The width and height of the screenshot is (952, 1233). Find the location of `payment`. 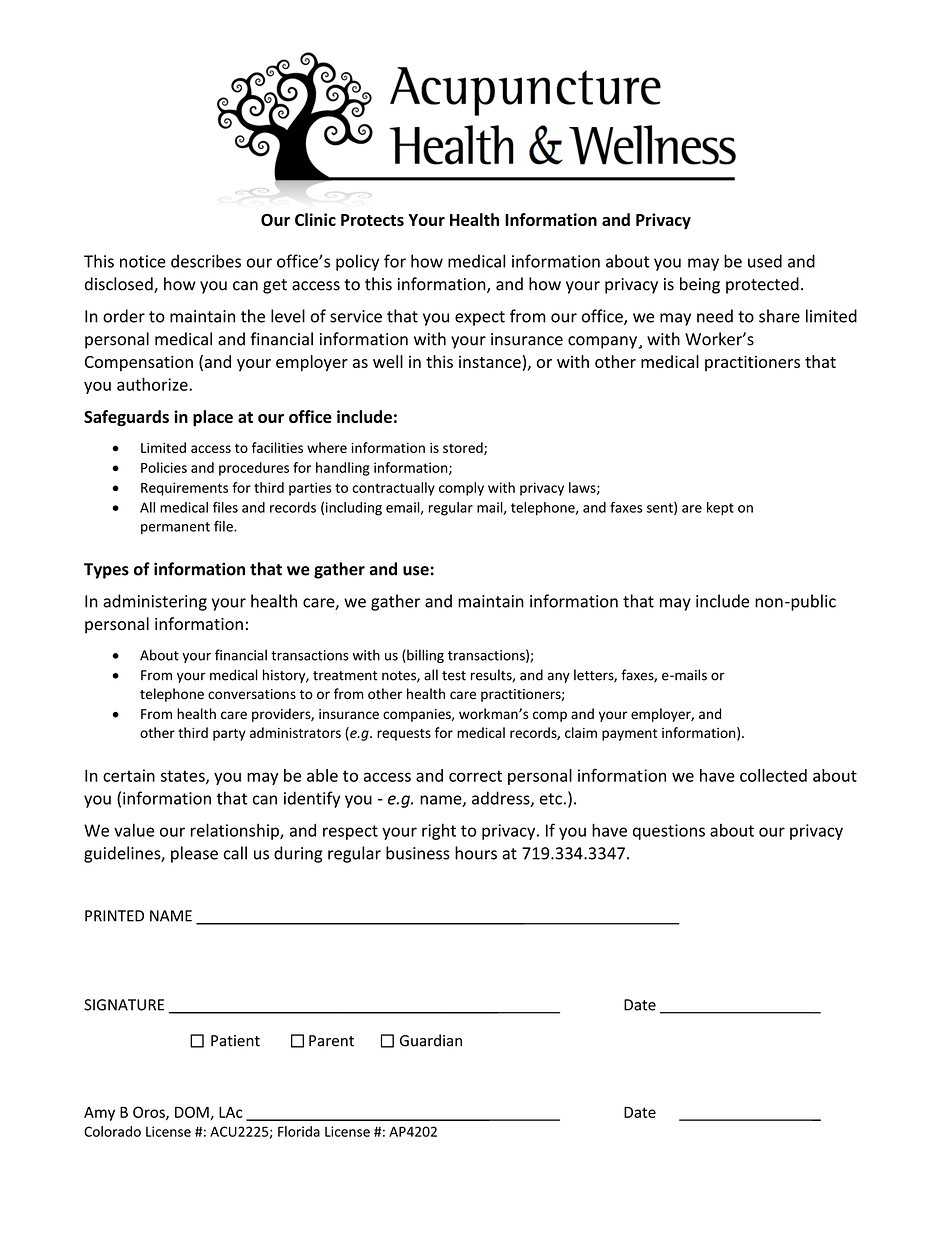

payment is located at coordinates (629, 735).
